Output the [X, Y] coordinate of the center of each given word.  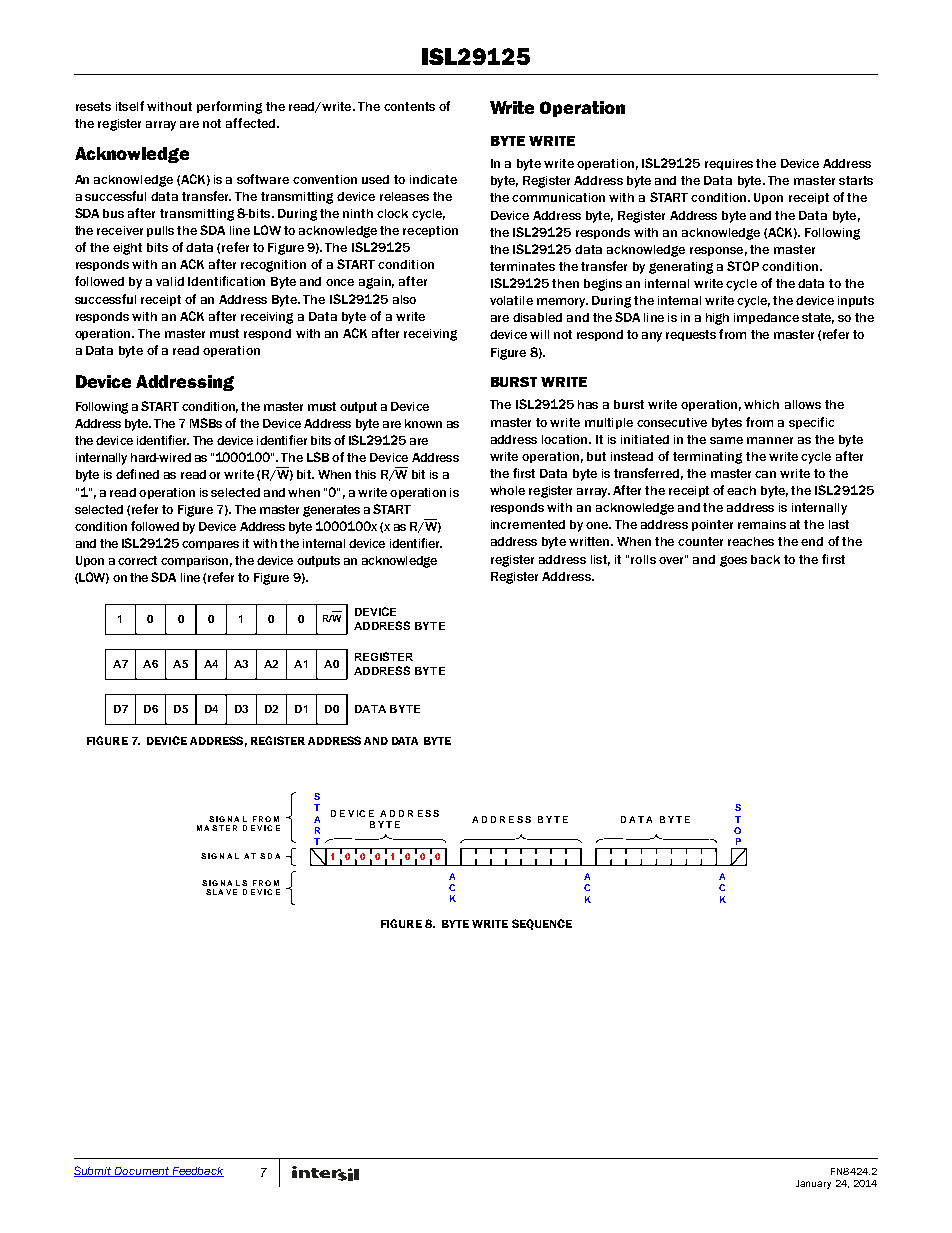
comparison [194, 561]
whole [507, 490]
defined [137, 474]
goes [733, 561]
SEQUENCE [542, 924]
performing [229, 107]
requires [729, 164]
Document [142, 1172]
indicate [433, 179]
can [765, 474]
